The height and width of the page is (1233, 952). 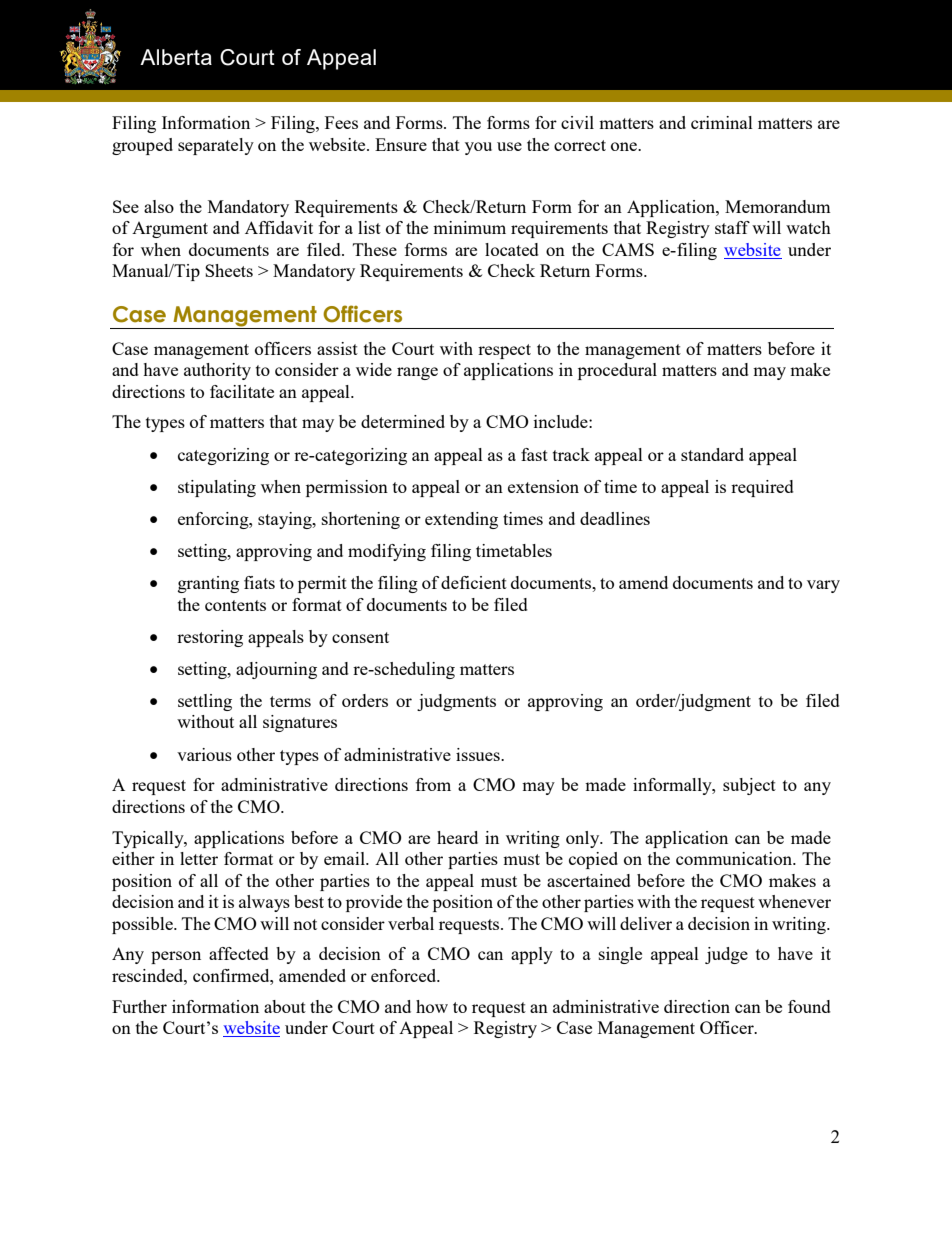 What do you see at coordinates (478, 148) in the page?
I see `you` at bounding box center [478, 148].
